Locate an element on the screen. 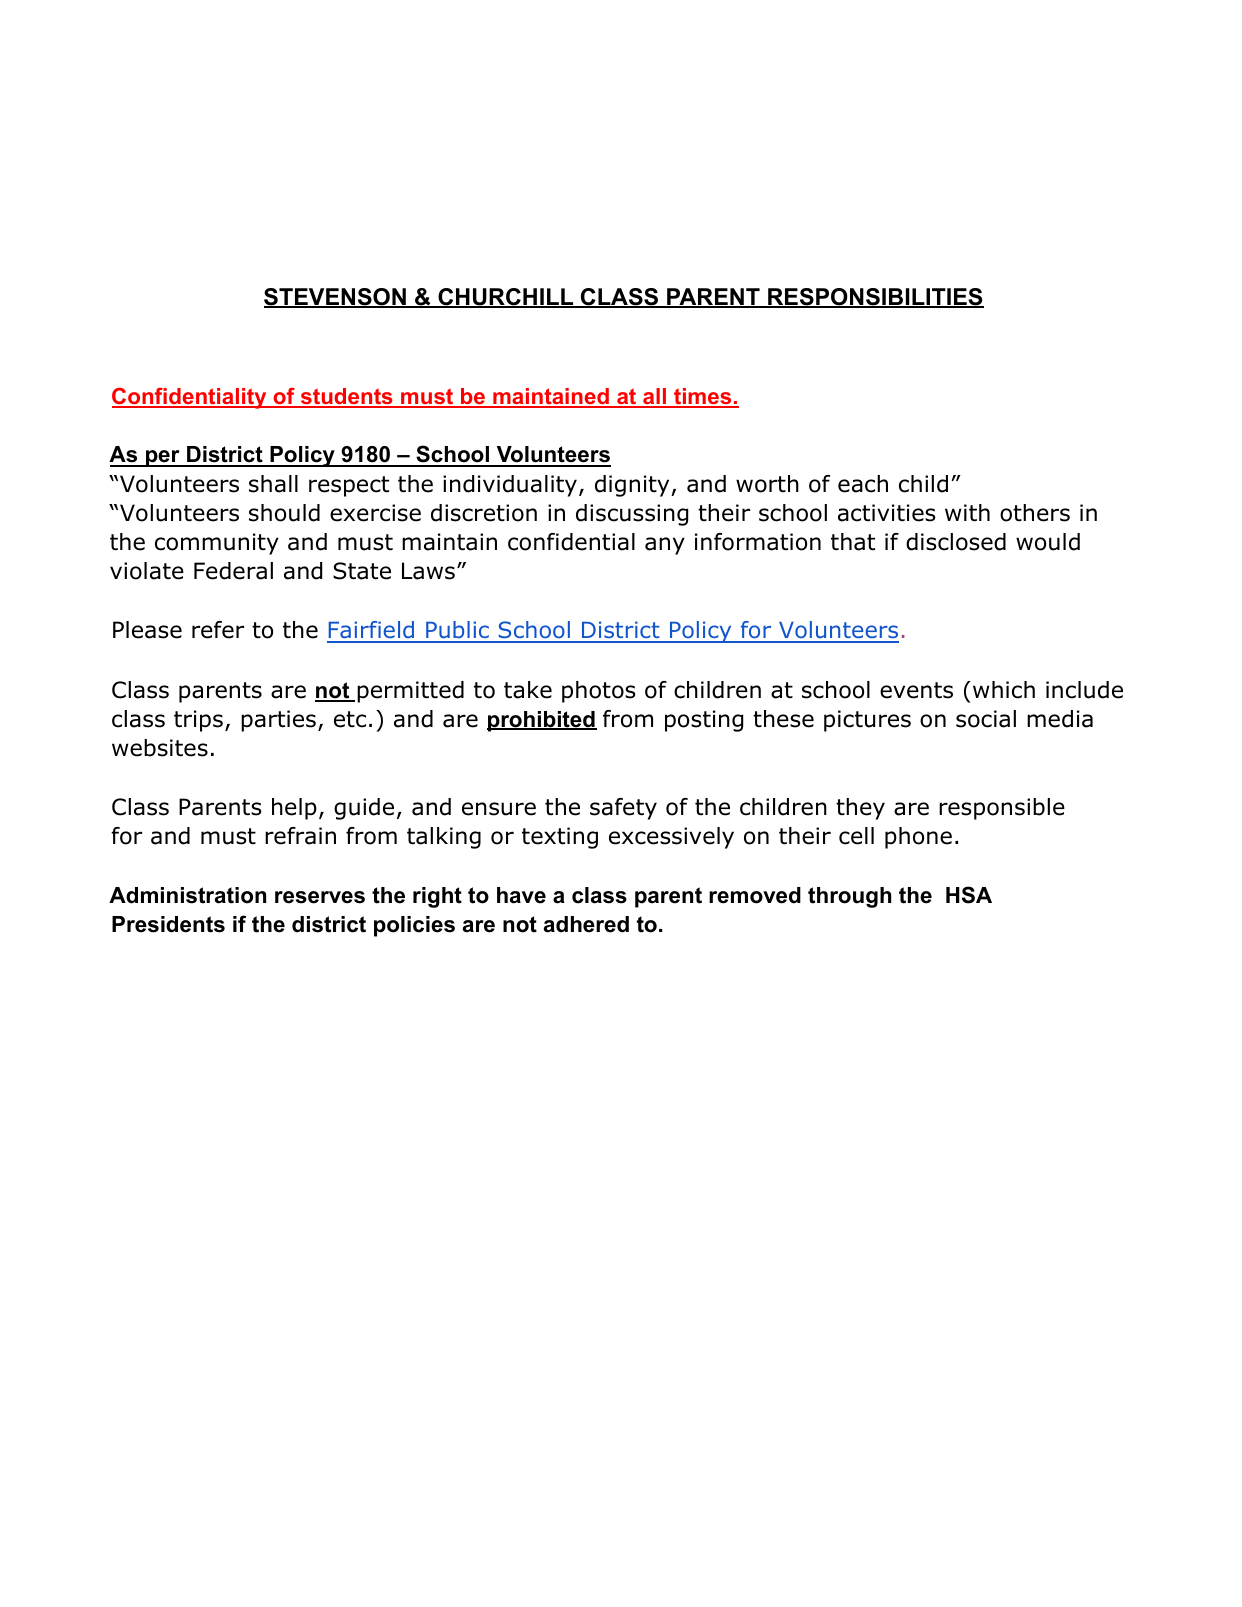 Image resolution: width=1242 pixels, height=1607 pixels. each is located at coordinates (863, 484).
